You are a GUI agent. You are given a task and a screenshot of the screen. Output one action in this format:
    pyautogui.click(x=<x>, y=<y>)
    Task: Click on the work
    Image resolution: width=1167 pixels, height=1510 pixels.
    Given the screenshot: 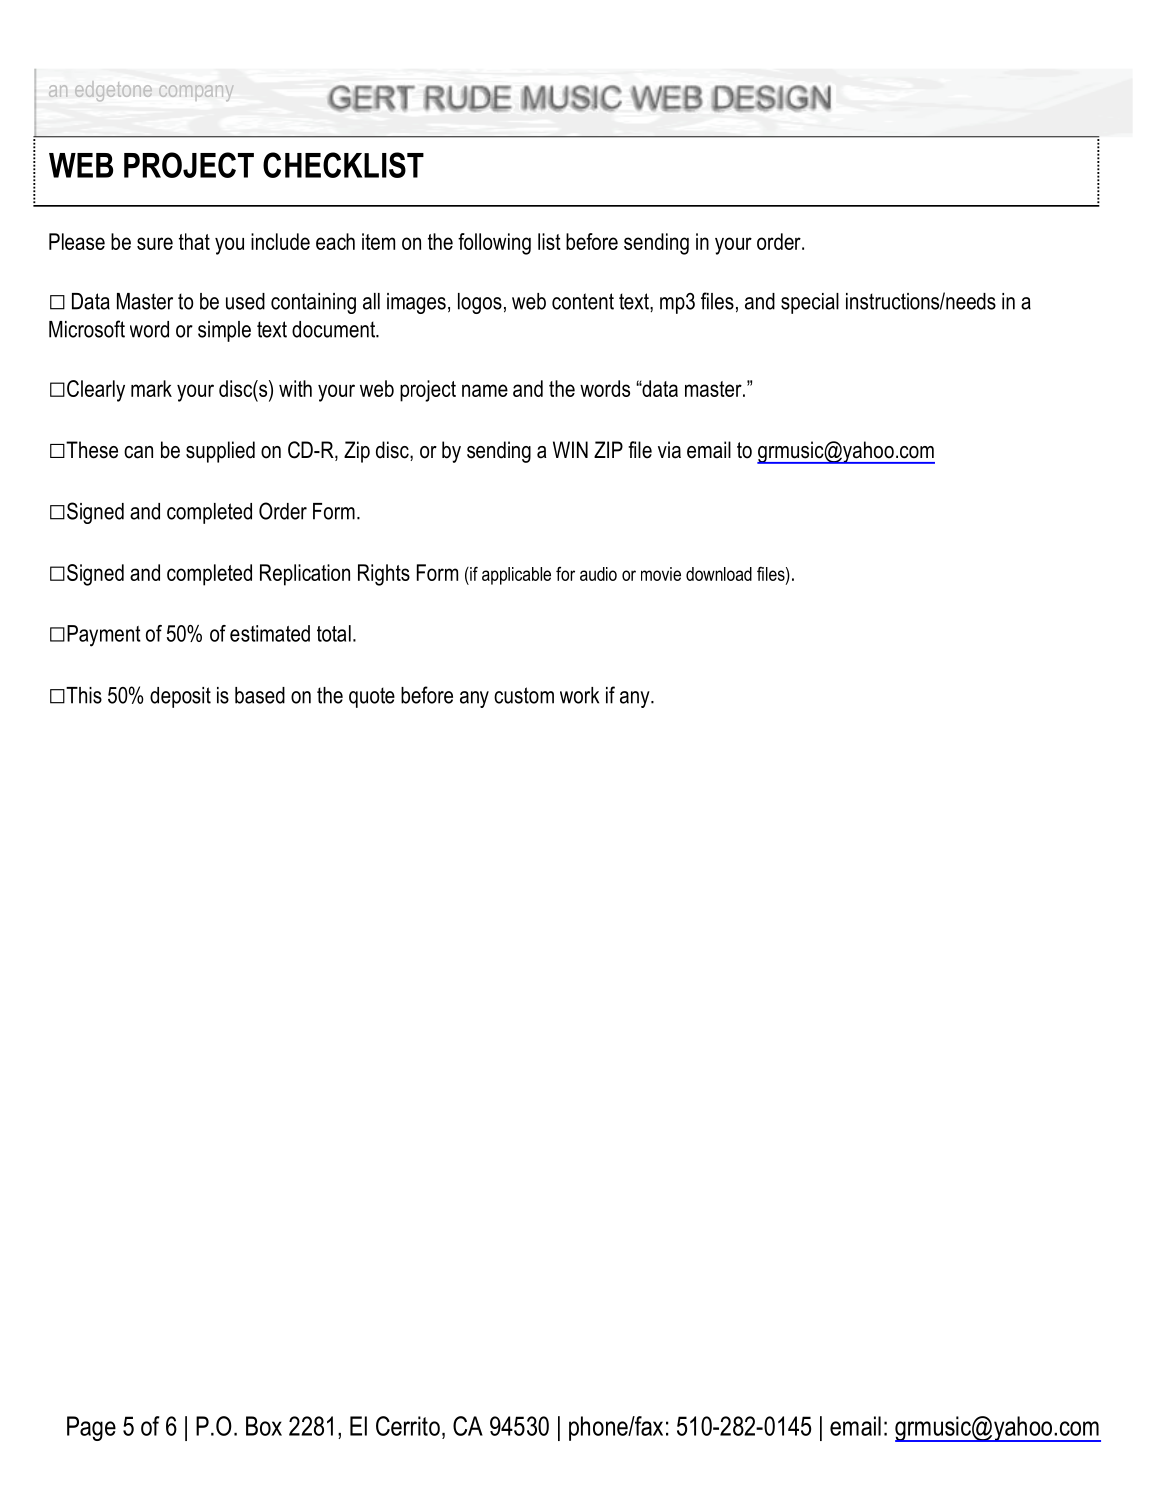 What is the action you would take?
    pyautogui.click(x=579, y=695)
